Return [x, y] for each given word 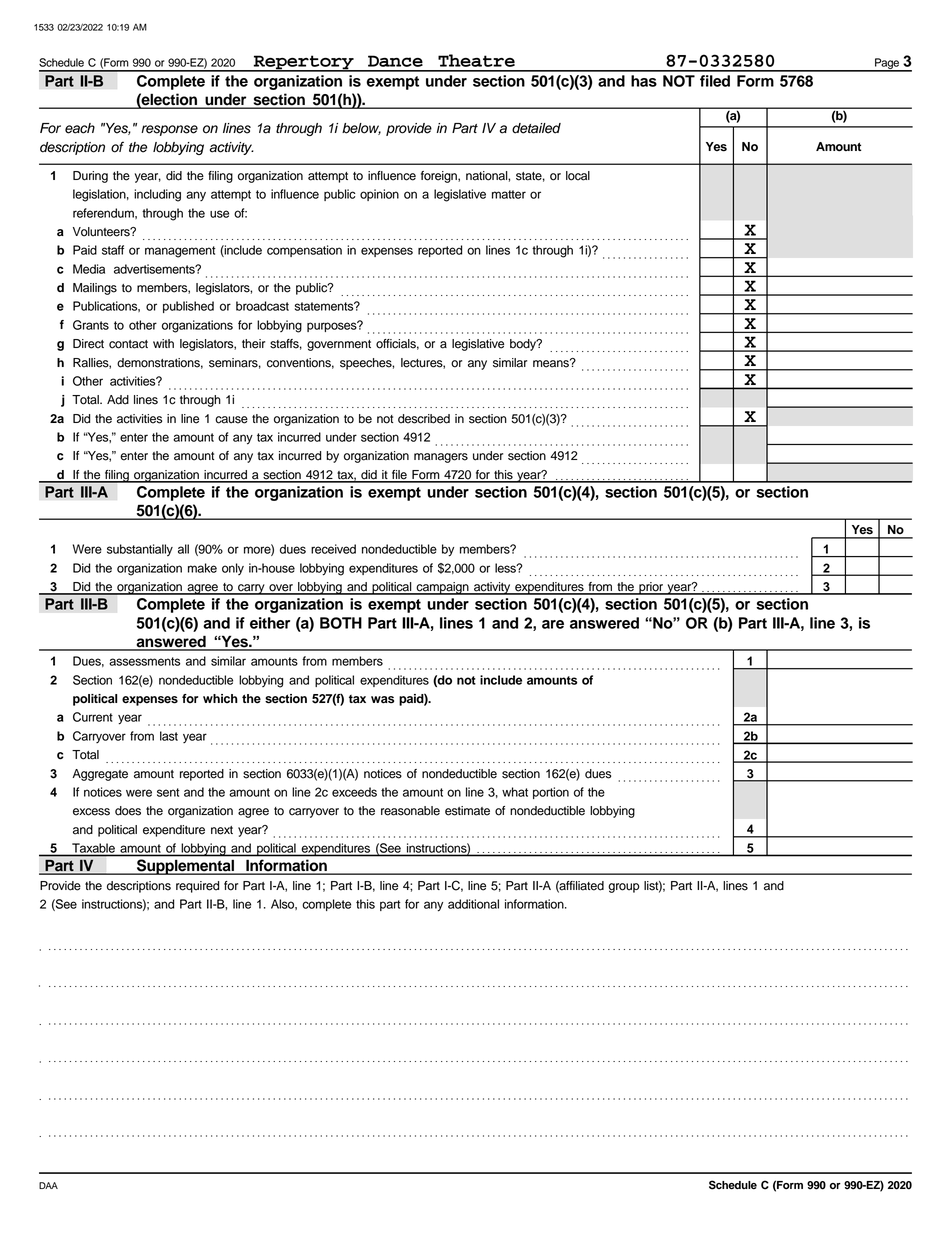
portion [551, 793]
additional [473, 904]
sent [168, 792]
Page [887, 64]
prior [651, 588]
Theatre [476, 60]
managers [441, 458]
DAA [48, 1185]
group [624, 888]
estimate [467, 811]
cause [231, 420]
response [169, 130]
